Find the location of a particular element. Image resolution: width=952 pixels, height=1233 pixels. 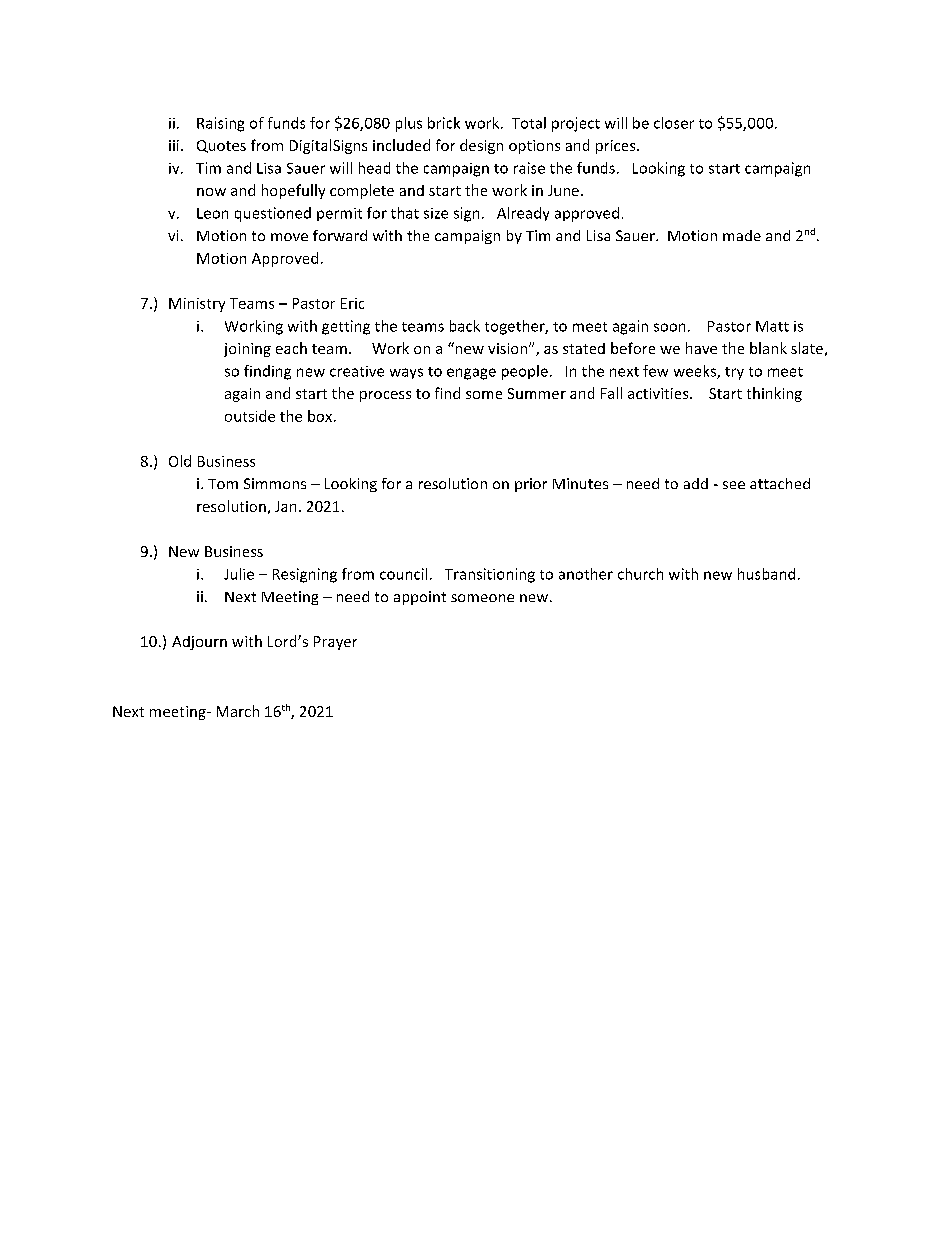

brick is located at coordinates (444, 123).
